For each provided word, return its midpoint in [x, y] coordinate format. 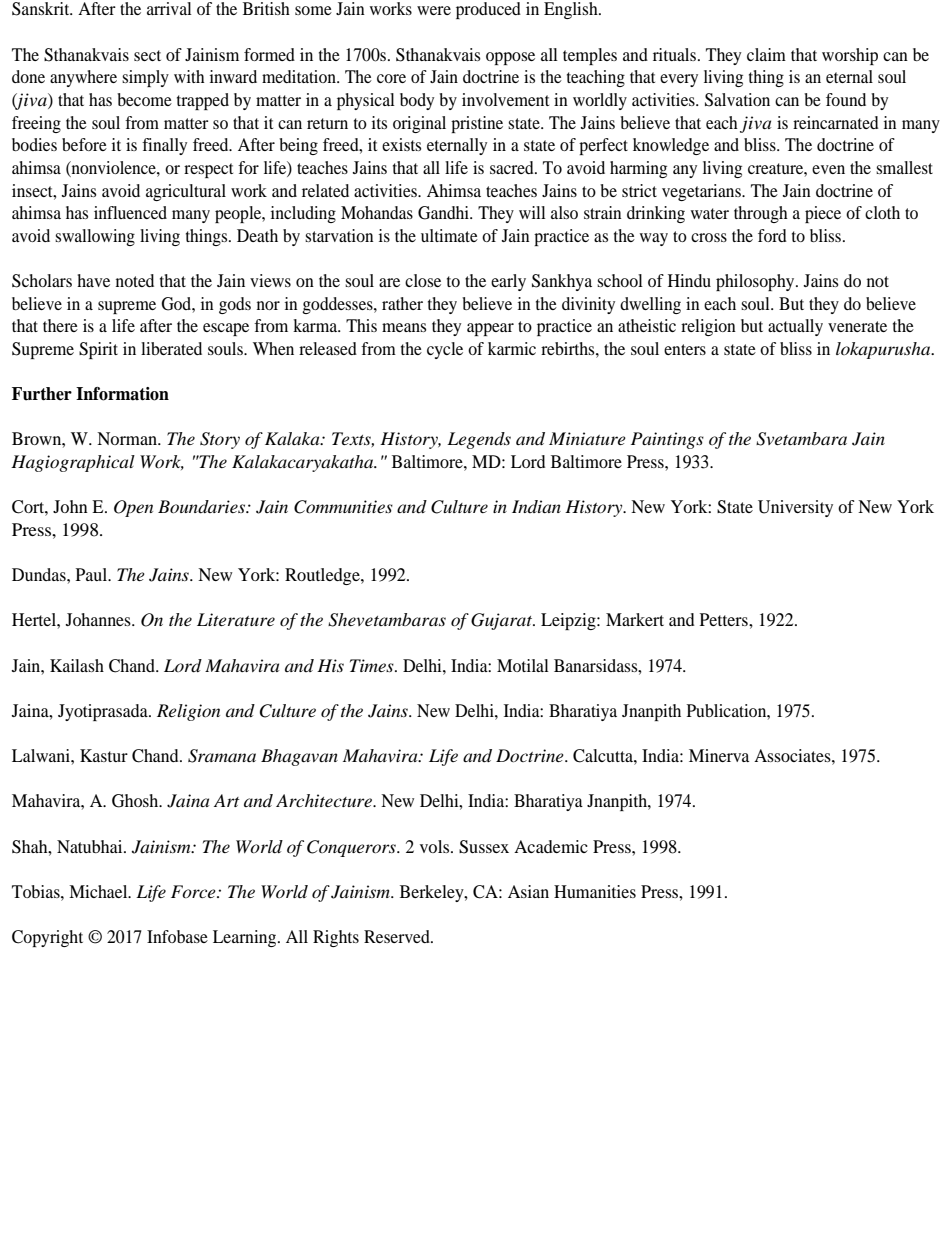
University [795, 508]
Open [133, 508]
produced [488, 10]
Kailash [77, 665]
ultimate [449, 235]
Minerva [719, 755]
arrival [169, 8]
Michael [99, 891]
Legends [479, 440]
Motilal [523, 665]
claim [766, 54]
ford [772, 235]
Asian [528, 891]
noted [135, 280]
